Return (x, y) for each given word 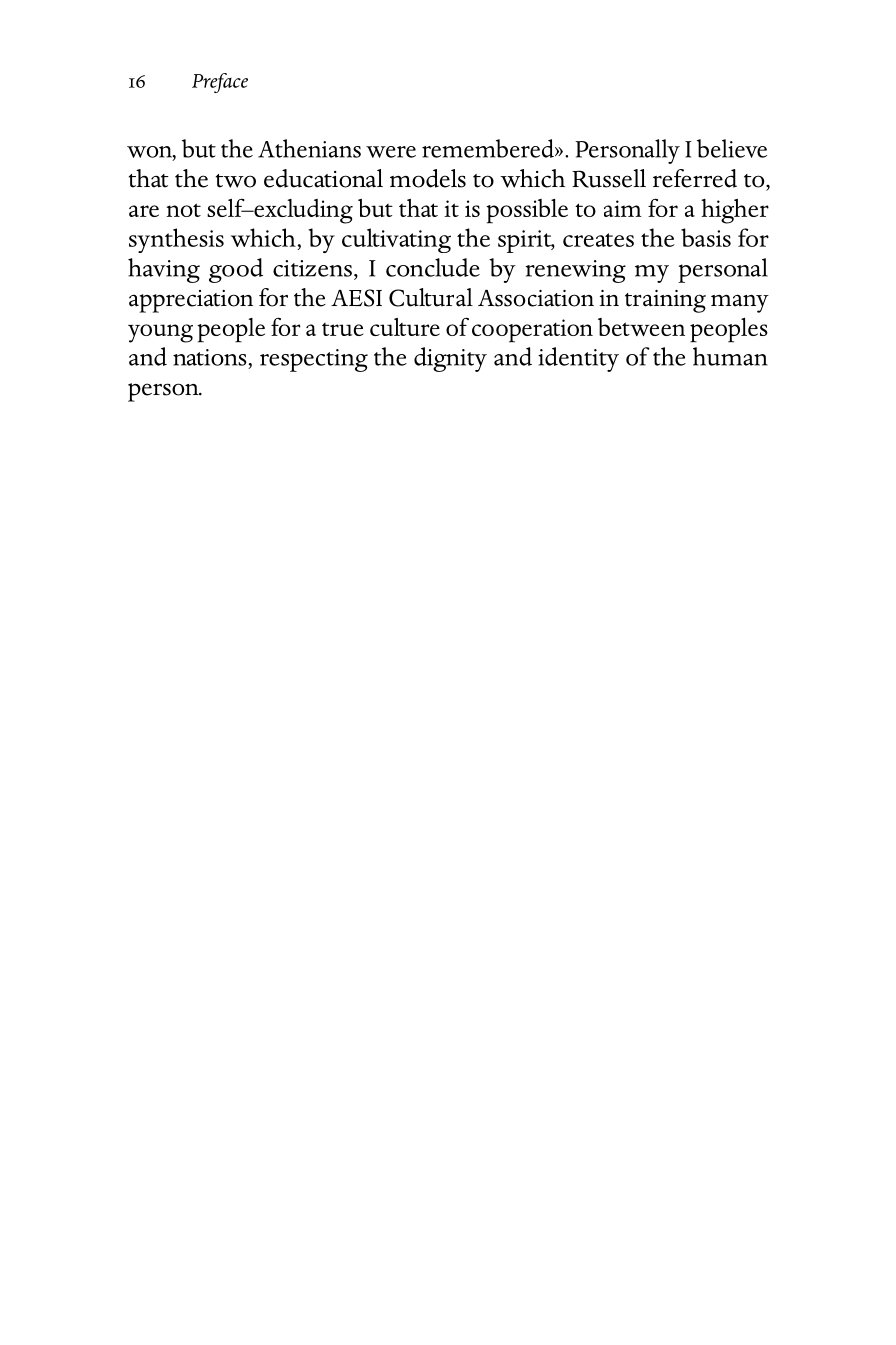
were (391, 152)
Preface (220, 83)
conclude (433, 267)
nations (210, 357)
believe (732, 148)
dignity (450, 359)
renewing (575, 271)
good (236, 270)
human (730, 356)
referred (695, 178)
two (236, 181)
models (428, 178)
